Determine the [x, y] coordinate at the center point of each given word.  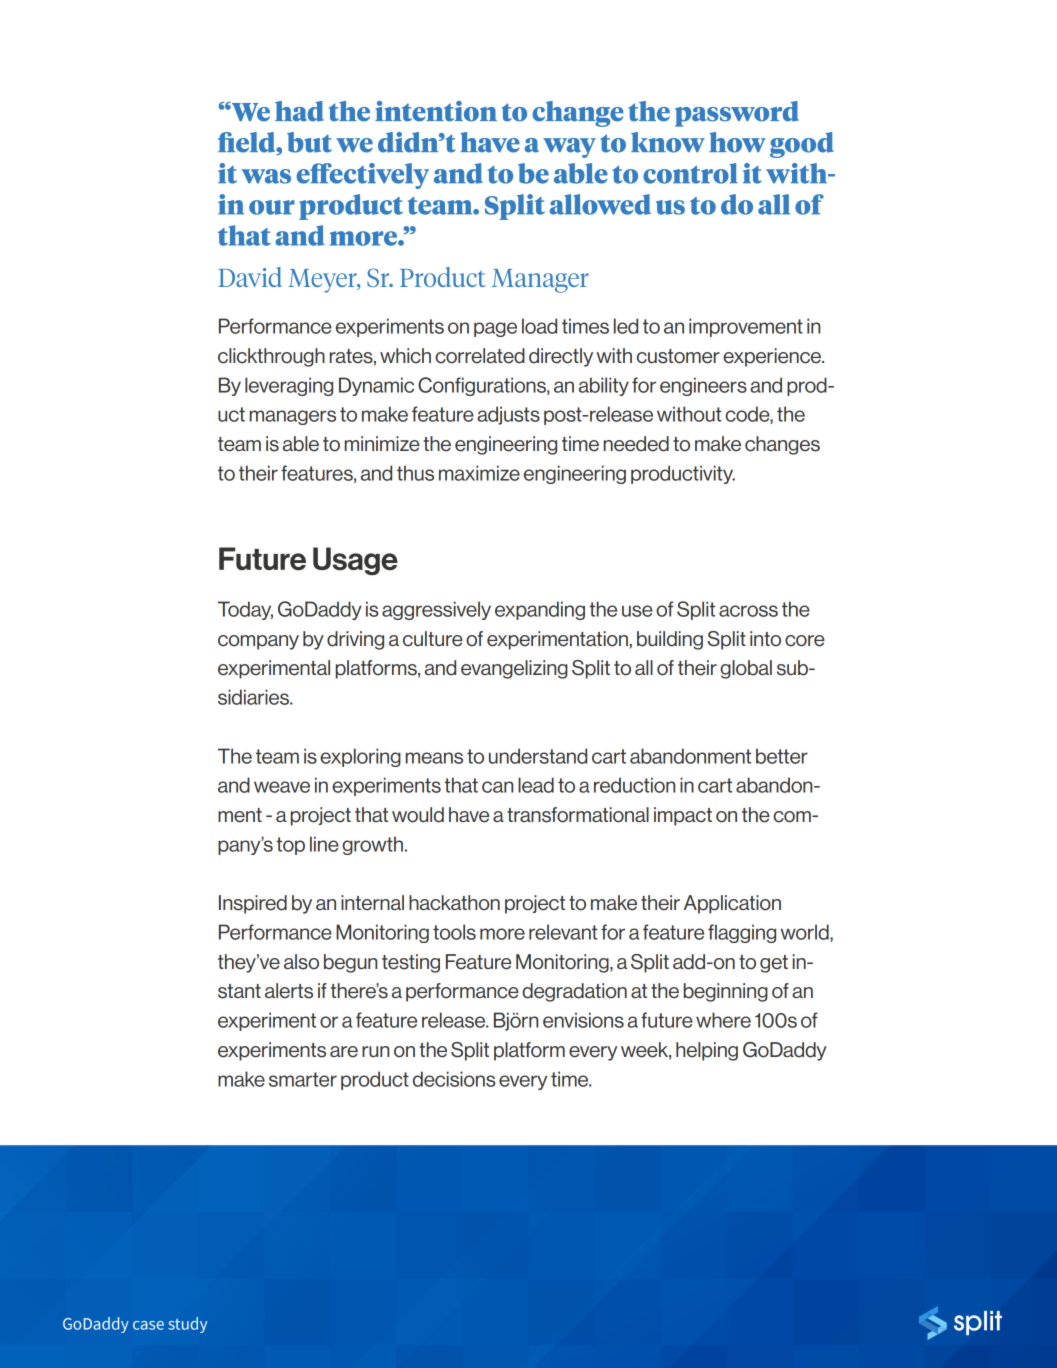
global [746, 669]
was [266, 176]
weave [282, 787]
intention [436, 111]
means [434, 758]
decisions [454, 1079]
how [737, 142]
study [187, 1325]
